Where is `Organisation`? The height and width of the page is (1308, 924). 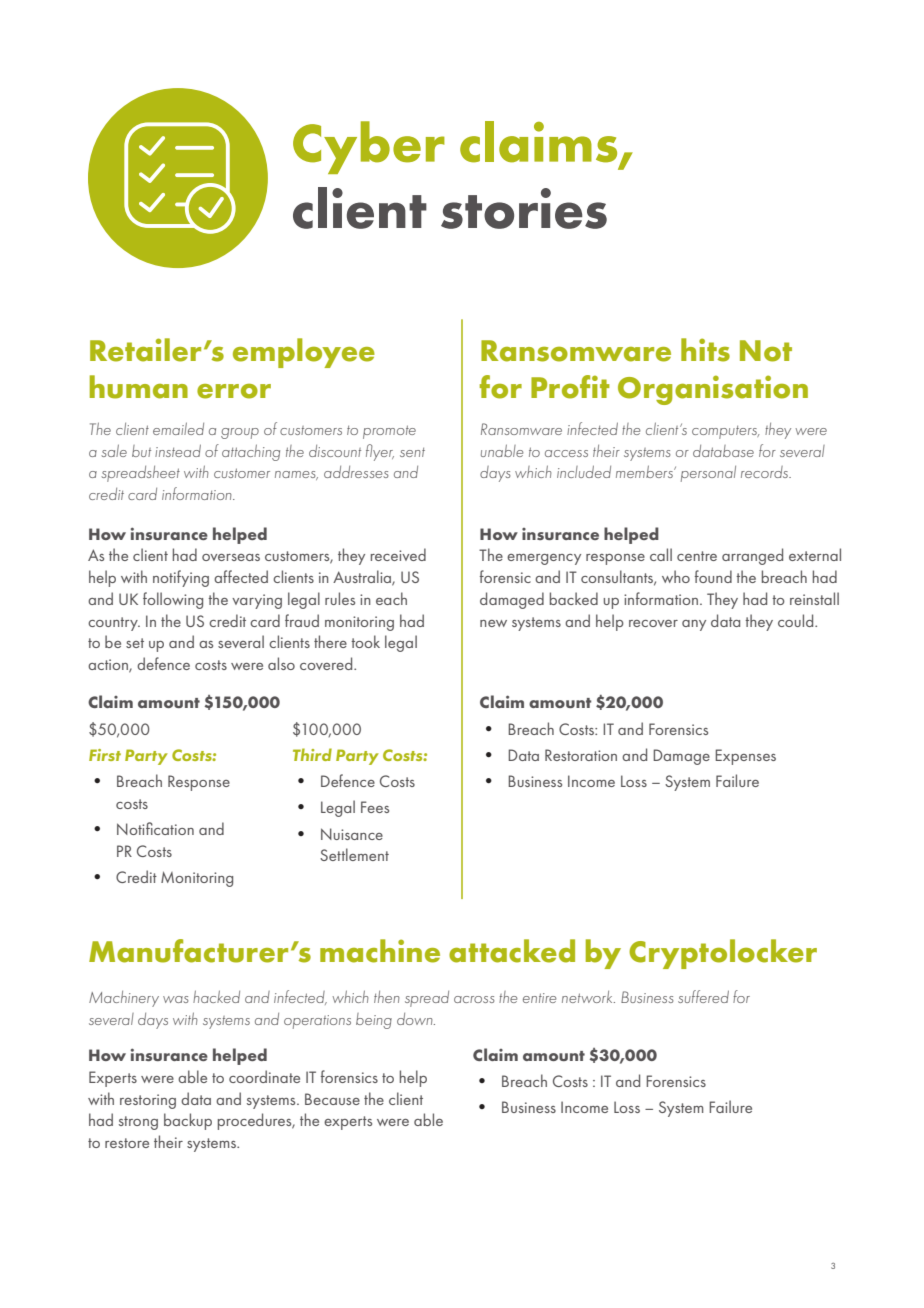
Organisation is located at coordinates (713, 390).
